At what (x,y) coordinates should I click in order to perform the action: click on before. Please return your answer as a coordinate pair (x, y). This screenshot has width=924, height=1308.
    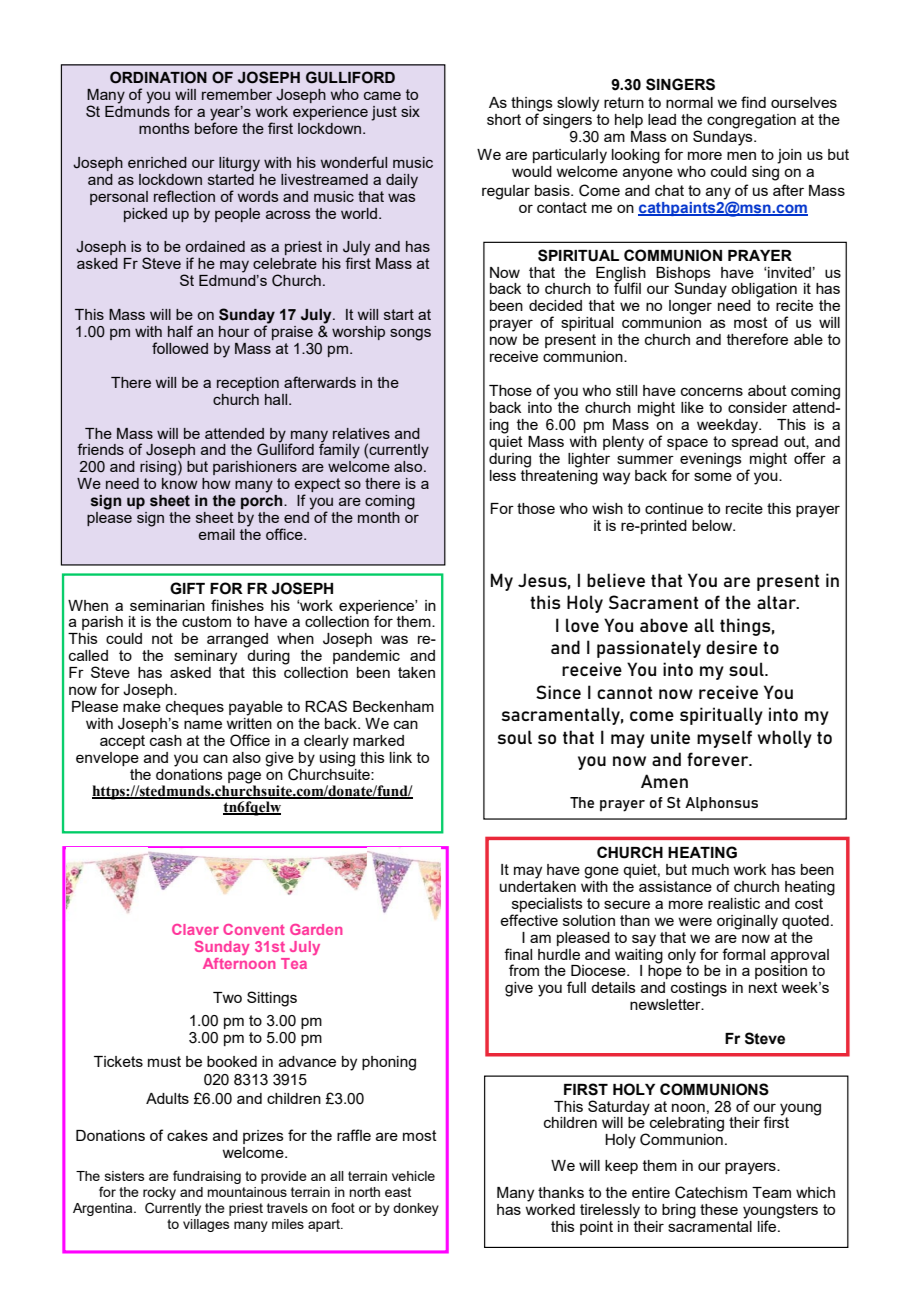
    Looking at the image, I should click on (216, 127).
